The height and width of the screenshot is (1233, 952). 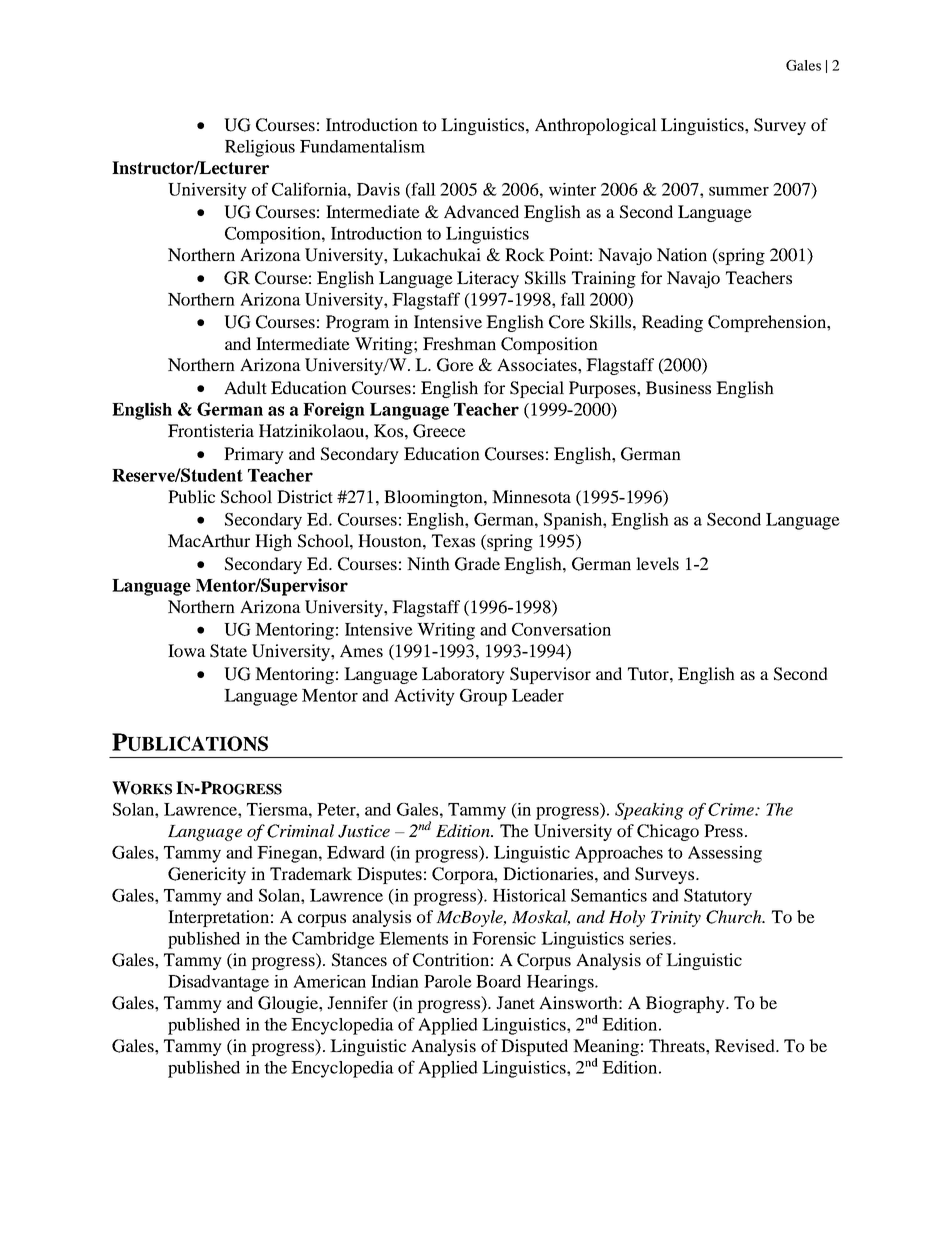 What do you see at coordinates (657, 563) in the screenshot?
I see `levels` at bounding box center [657, 563].
